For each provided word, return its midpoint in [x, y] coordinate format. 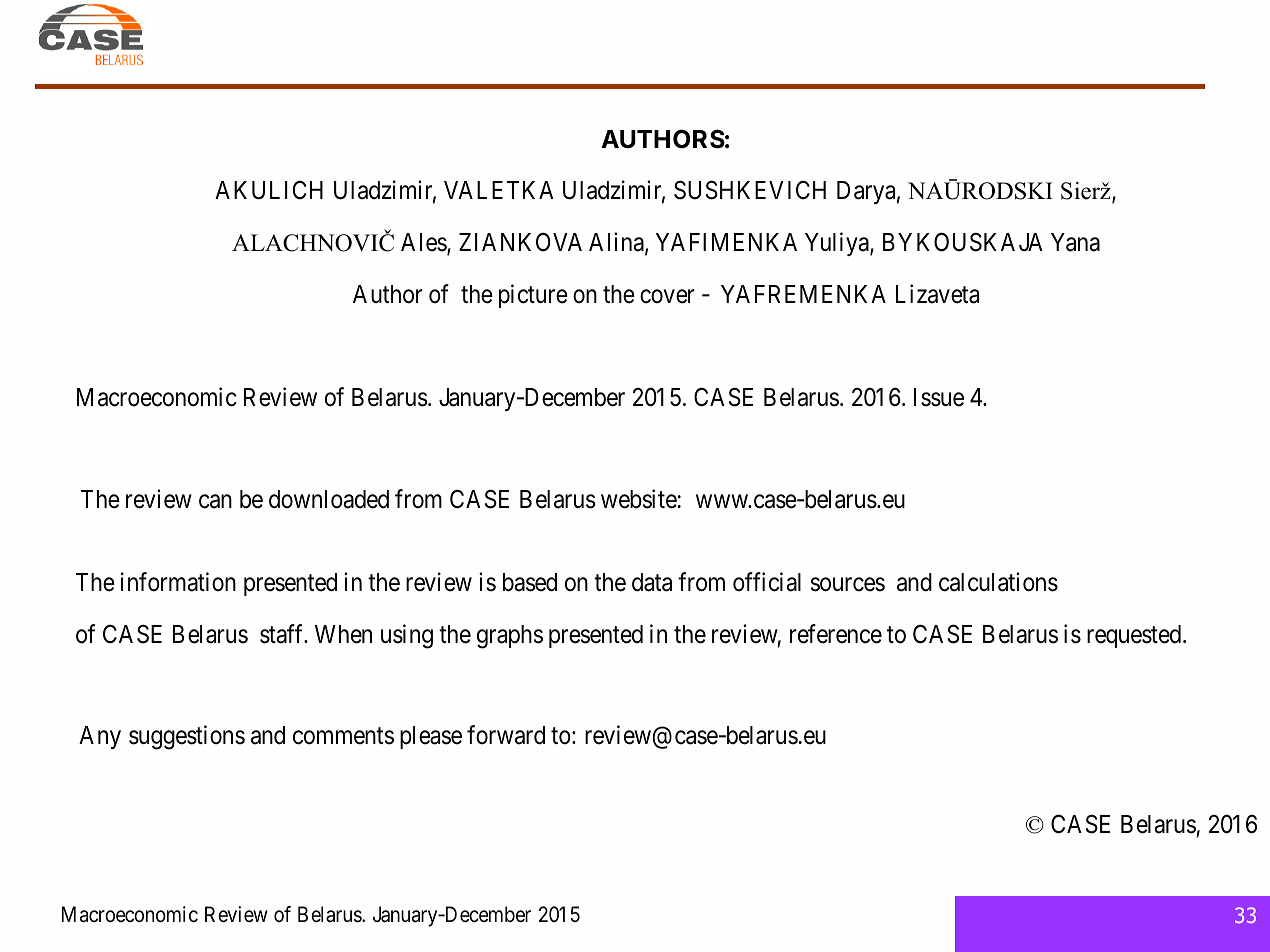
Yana [1075, 242]
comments [343, 736]
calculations [998, 582]
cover [667, 296]
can [215, 501]
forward [506, 735]
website [639, 499]
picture [533, 296]
